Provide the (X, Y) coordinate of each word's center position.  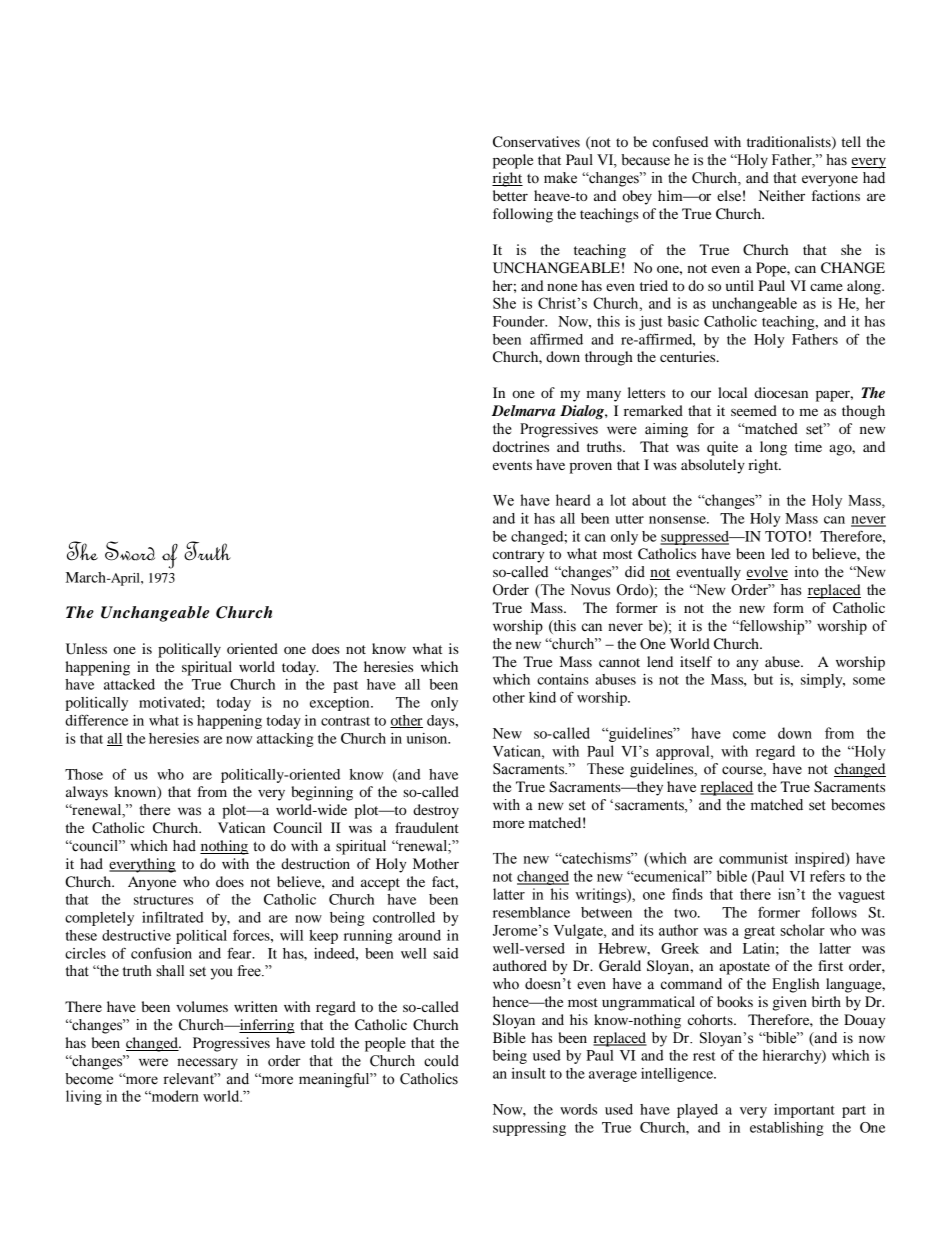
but (763, 679)
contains (563, 679)
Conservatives (536, 142)
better (510, 195)
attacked (129, 684)
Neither (782, 195)
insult (529, 1073)
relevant (190, 1079)
